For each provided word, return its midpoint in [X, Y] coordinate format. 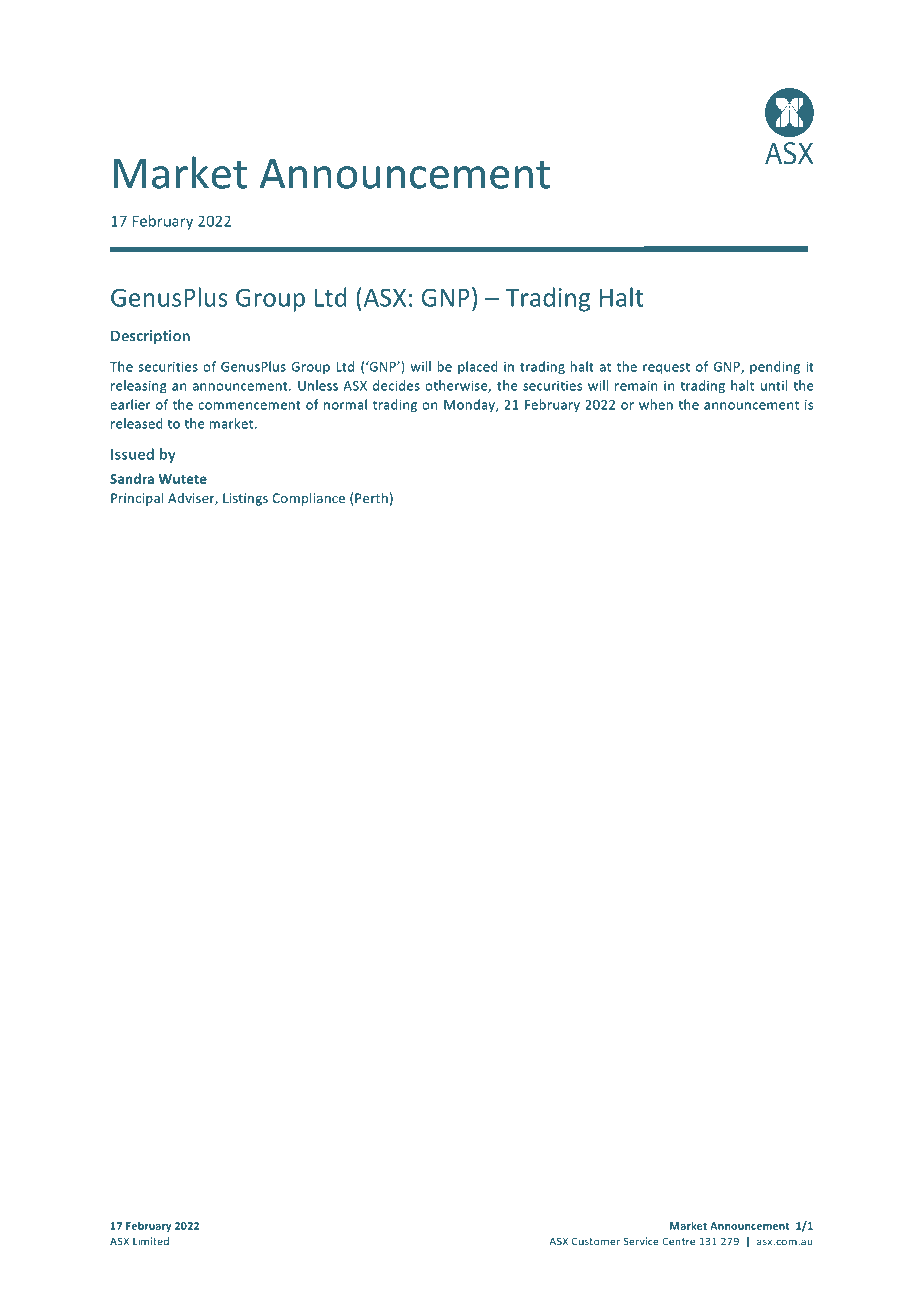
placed [478, 367]
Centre [678, 1241]
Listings [245, 499]
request [666, 368]
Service [641, 1241]
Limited [151, 1241]
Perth [371, 498]
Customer [596, 1241]
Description [150, 337]
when [656, 404]
